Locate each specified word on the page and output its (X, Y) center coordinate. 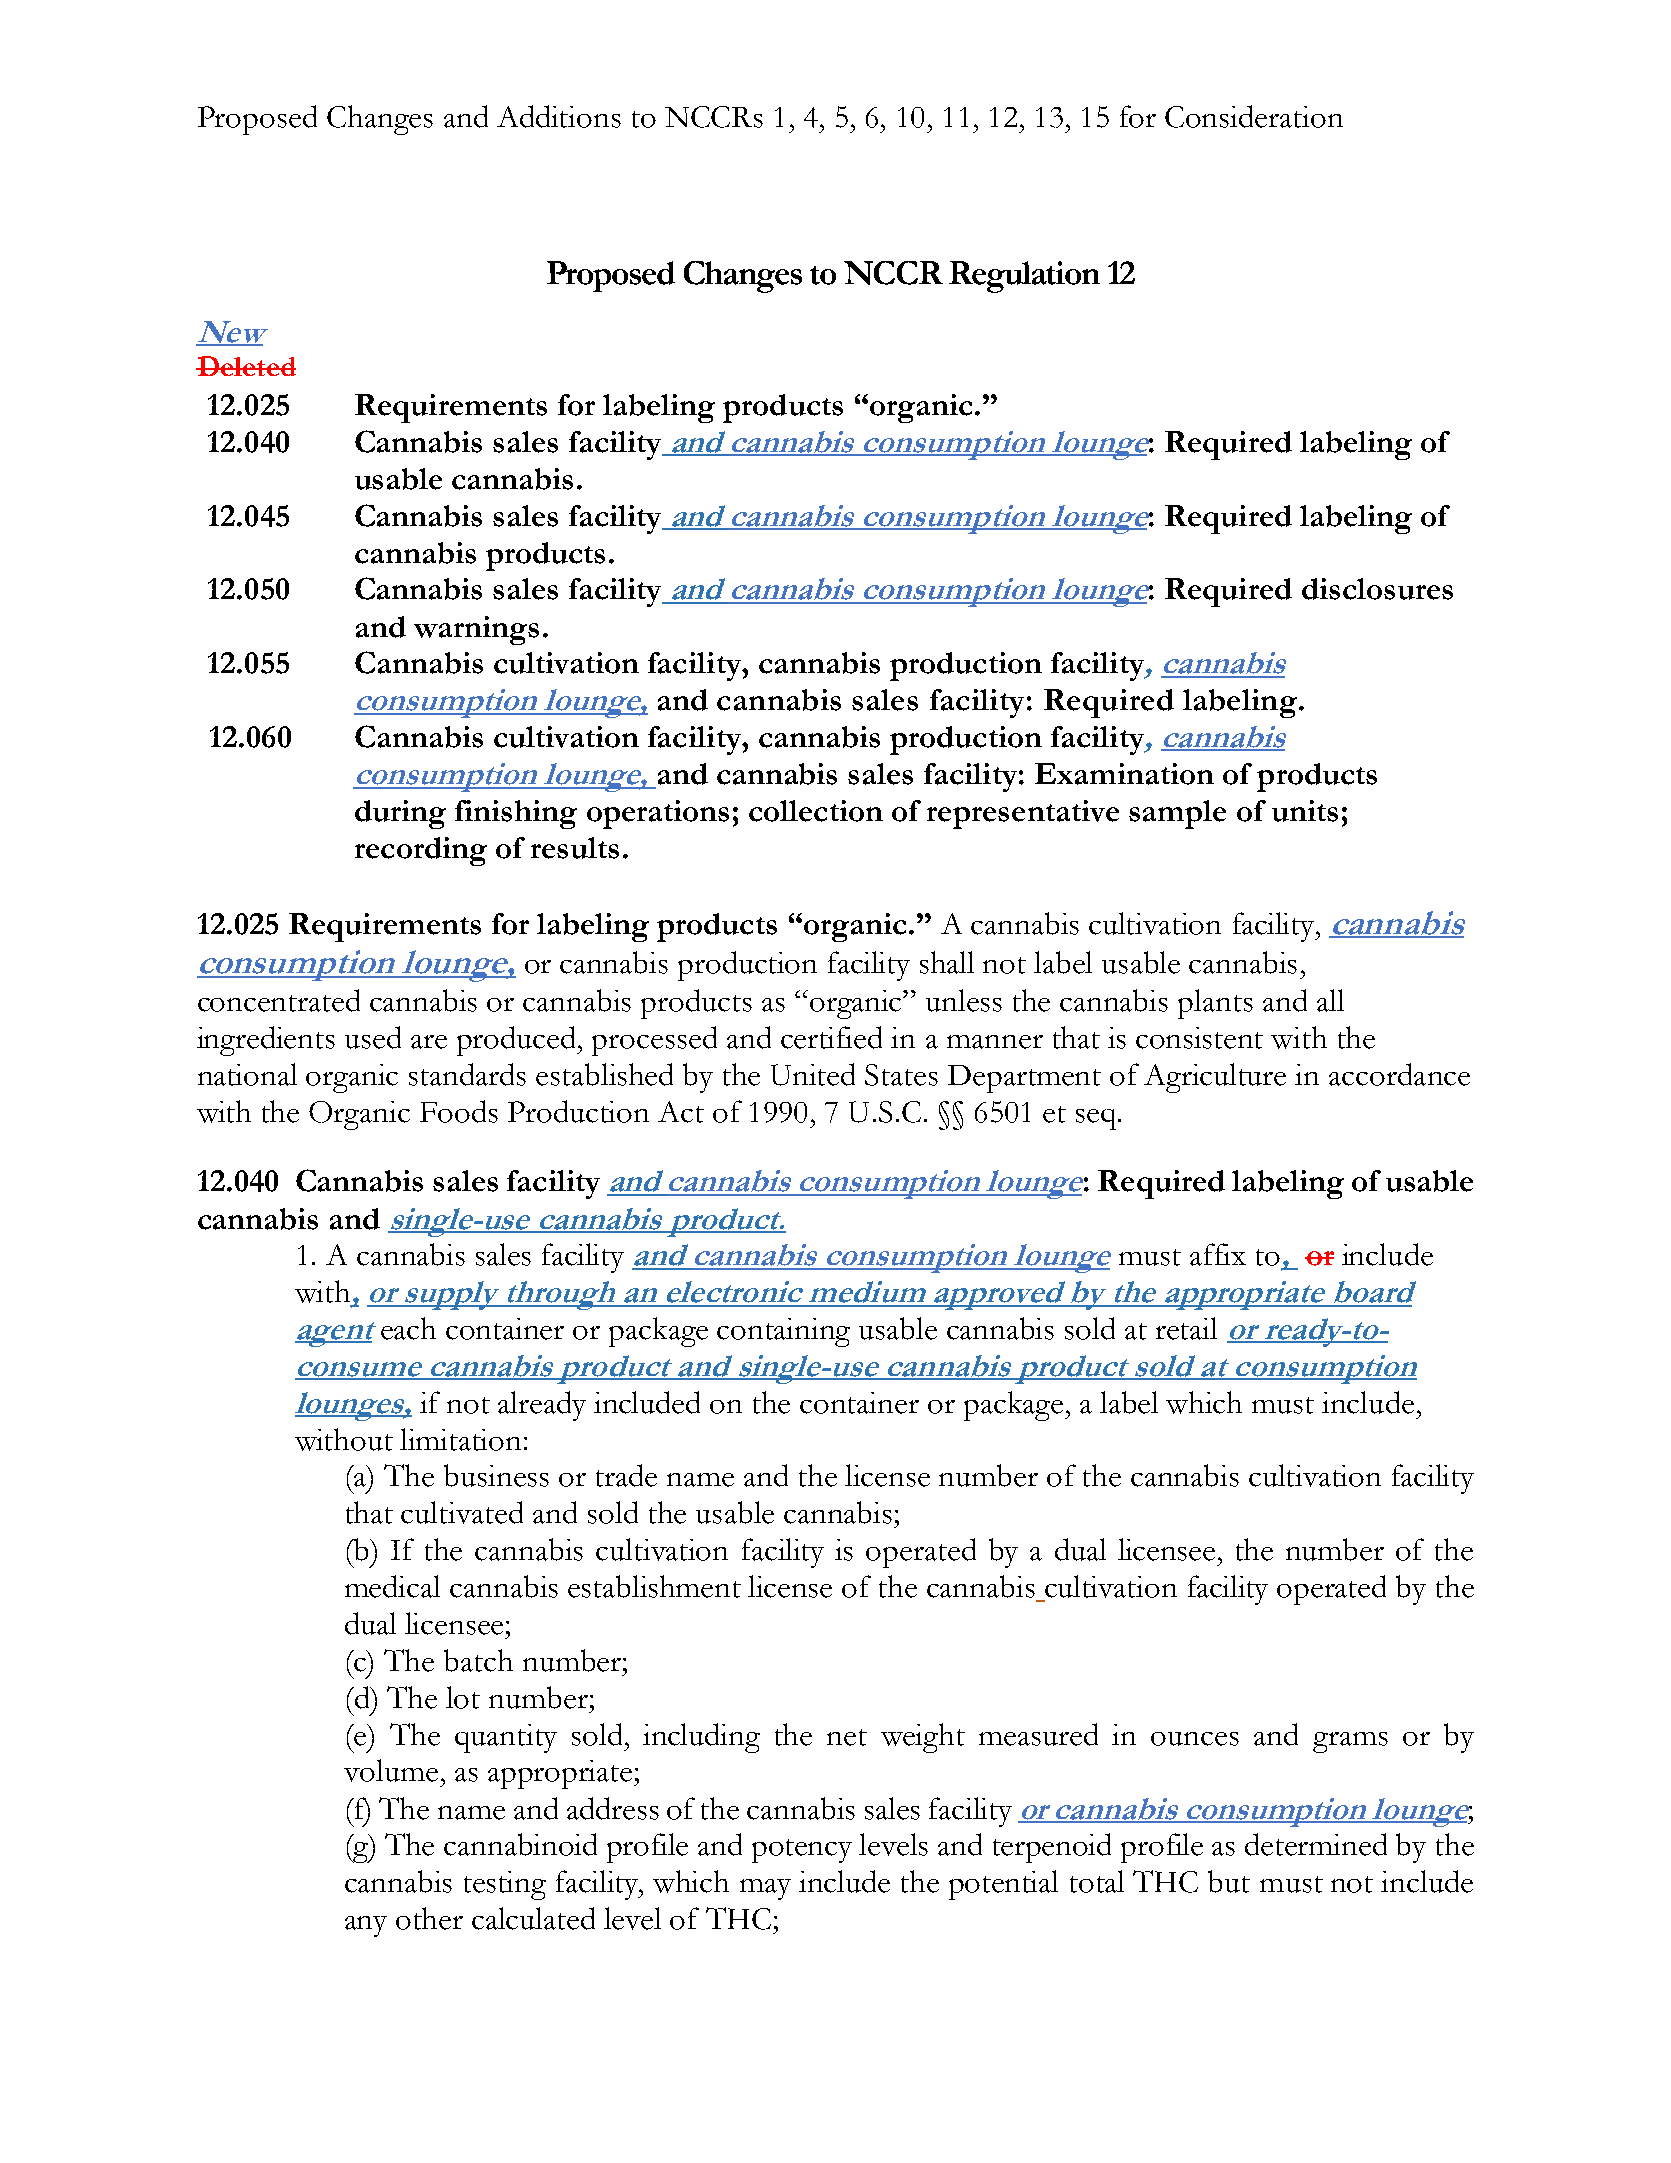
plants (1215, 1004)
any (366, 1926)
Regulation (1024, 277)
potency (802, 1851)
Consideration (1254, 116)
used (373, 1037)
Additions (559, 116)
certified (831, 1037)
